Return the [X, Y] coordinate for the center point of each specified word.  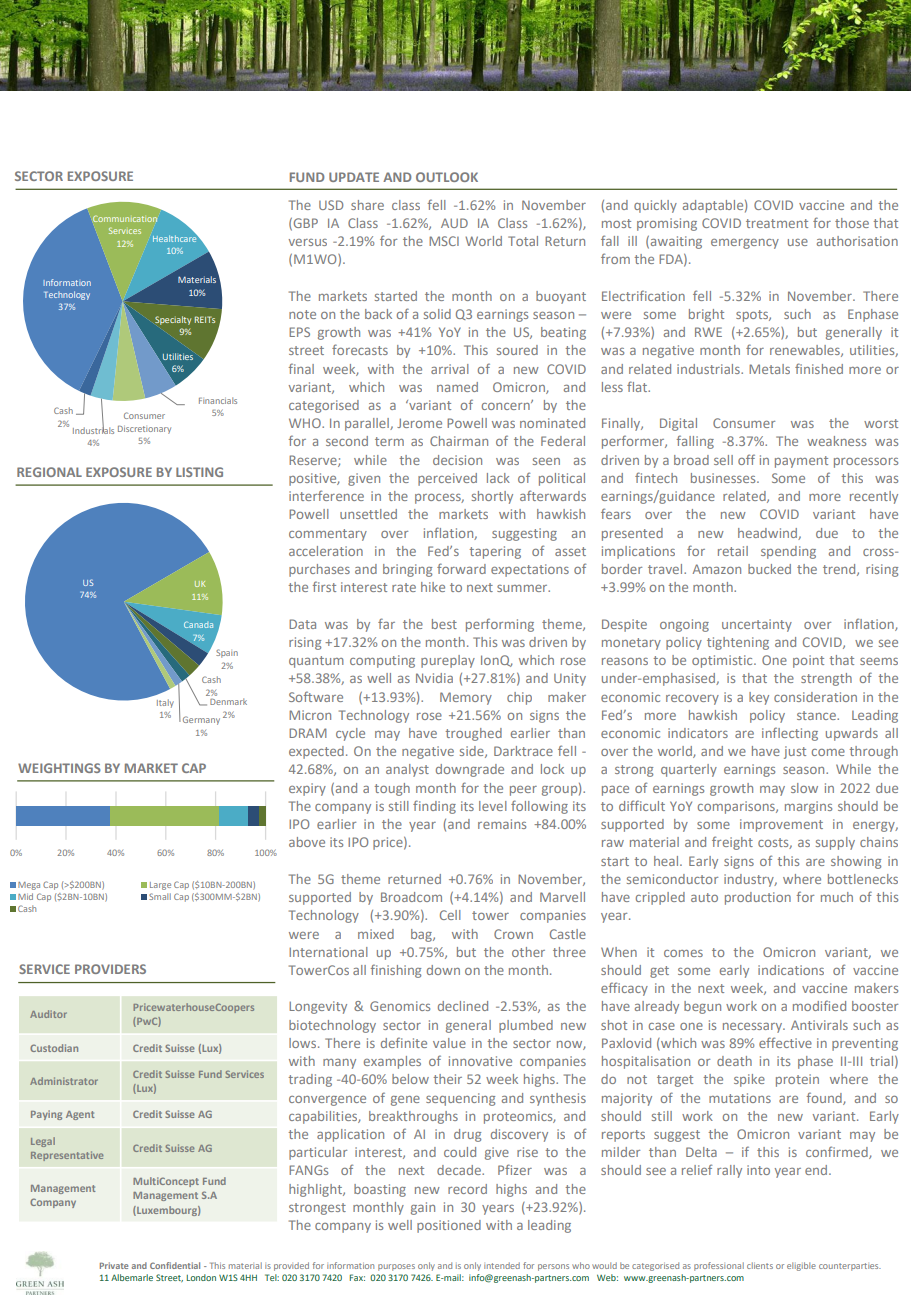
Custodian [54, 1048]
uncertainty [757, 625]
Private [114, 1265]
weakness [836, 441]
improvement [781, 825]
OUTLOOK [447, 177]
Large [160, 886]
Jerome [419, 423]
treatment [777, 223]
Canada [198, 624]
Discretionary [144, 430]
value [449, 1043]
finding [434, 807]
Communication [125, 218]
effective [785, 1042]
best [444, 624]
